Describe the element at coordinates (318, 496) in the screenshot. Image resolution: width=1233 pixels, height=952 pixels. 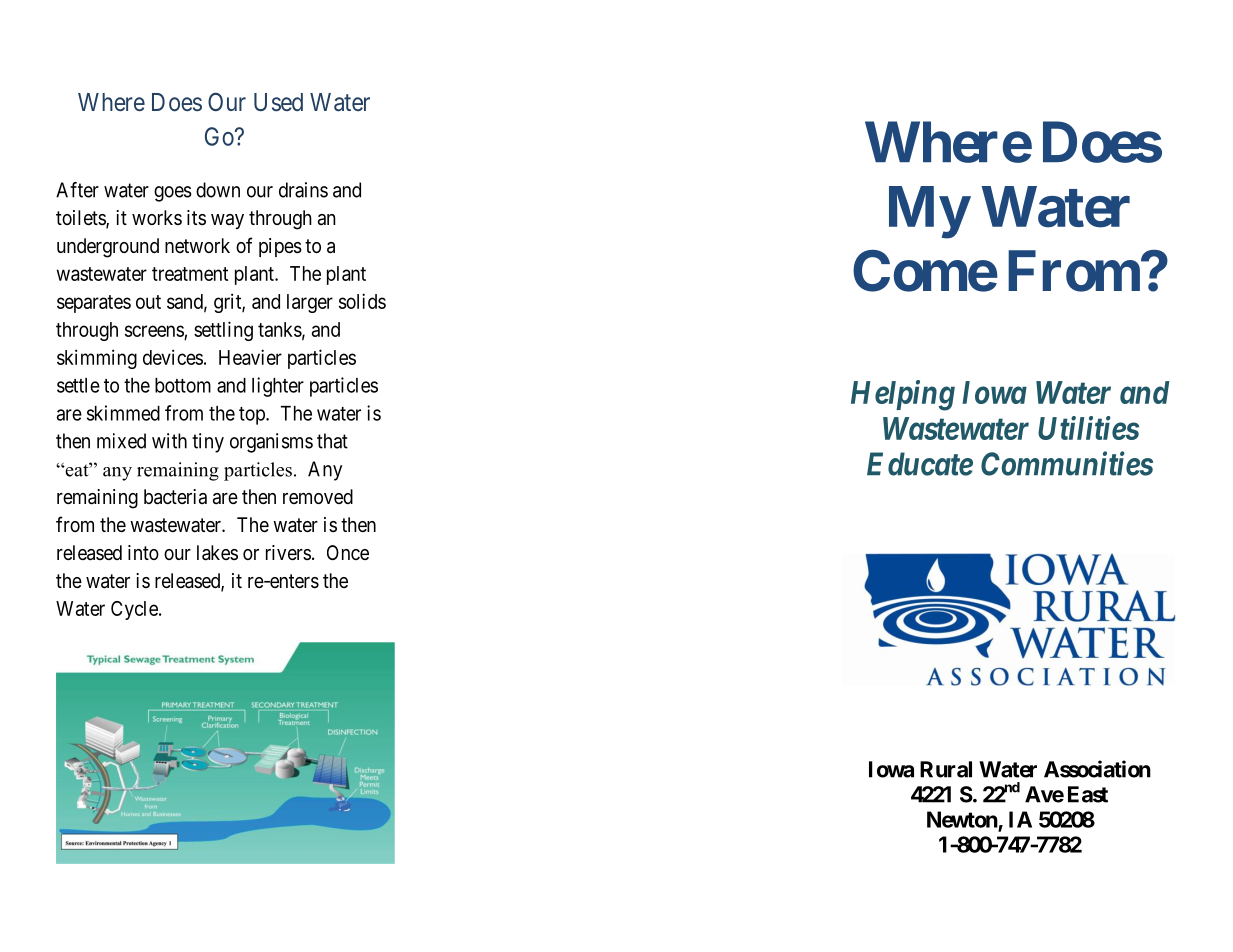
I see `removed` at that location.
